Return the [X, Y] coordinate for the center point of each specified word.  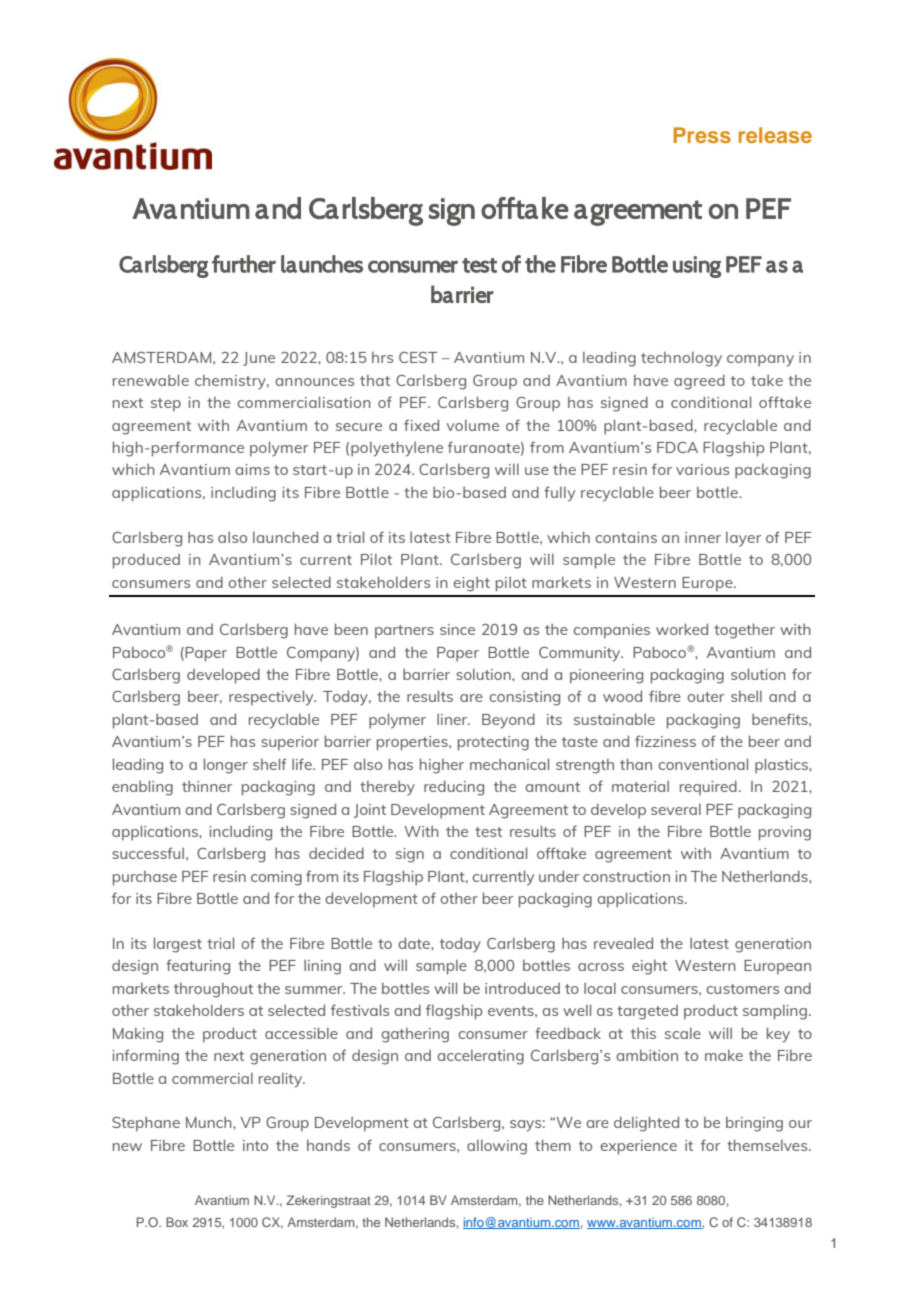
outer [705, 697]
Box [177, 1222]
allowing [497, 1147]
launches [322, 264]
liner [453, 719]
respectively [272, 698]
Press [702, 135]
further [244, 264]
